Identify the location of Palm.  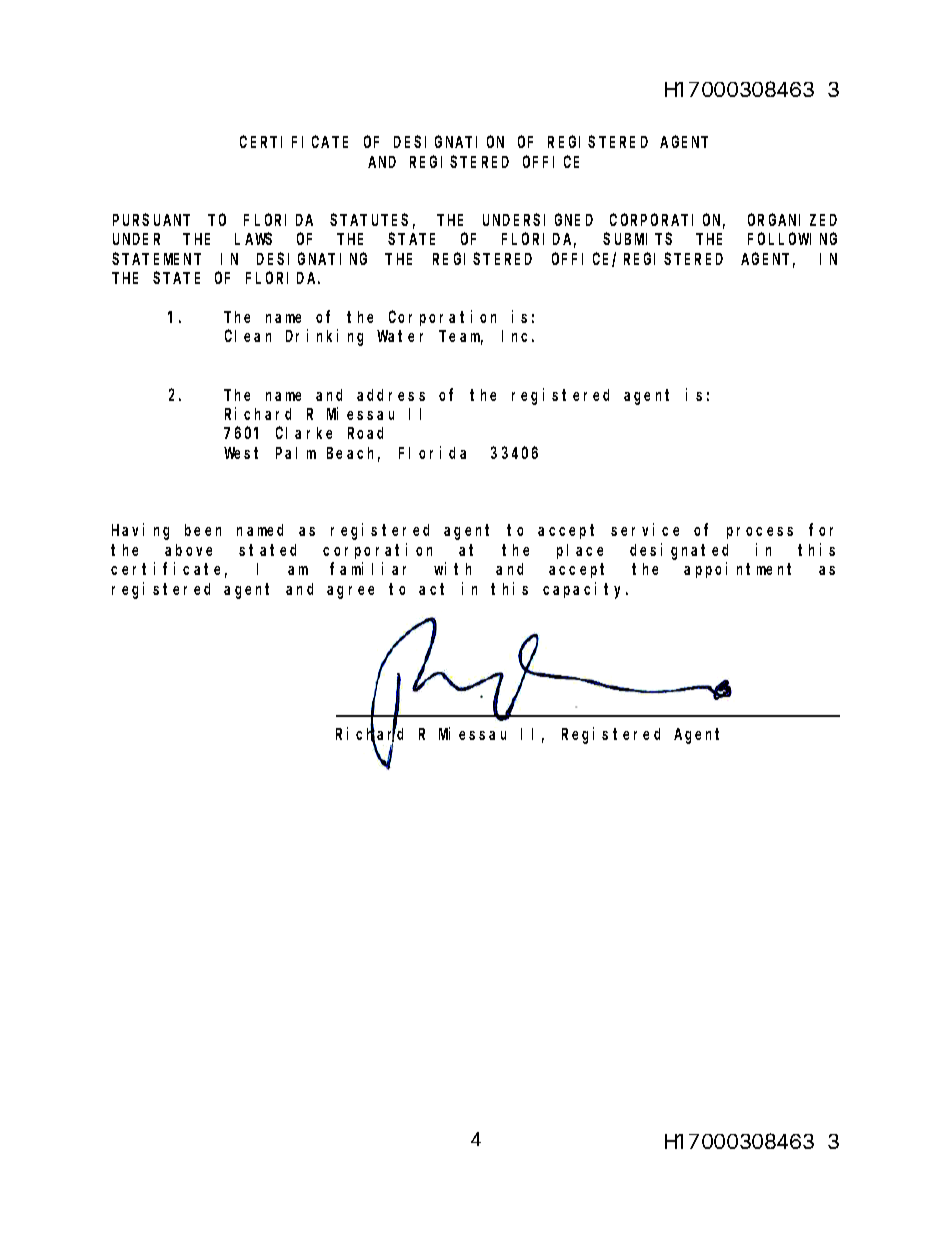
(296, 453).
